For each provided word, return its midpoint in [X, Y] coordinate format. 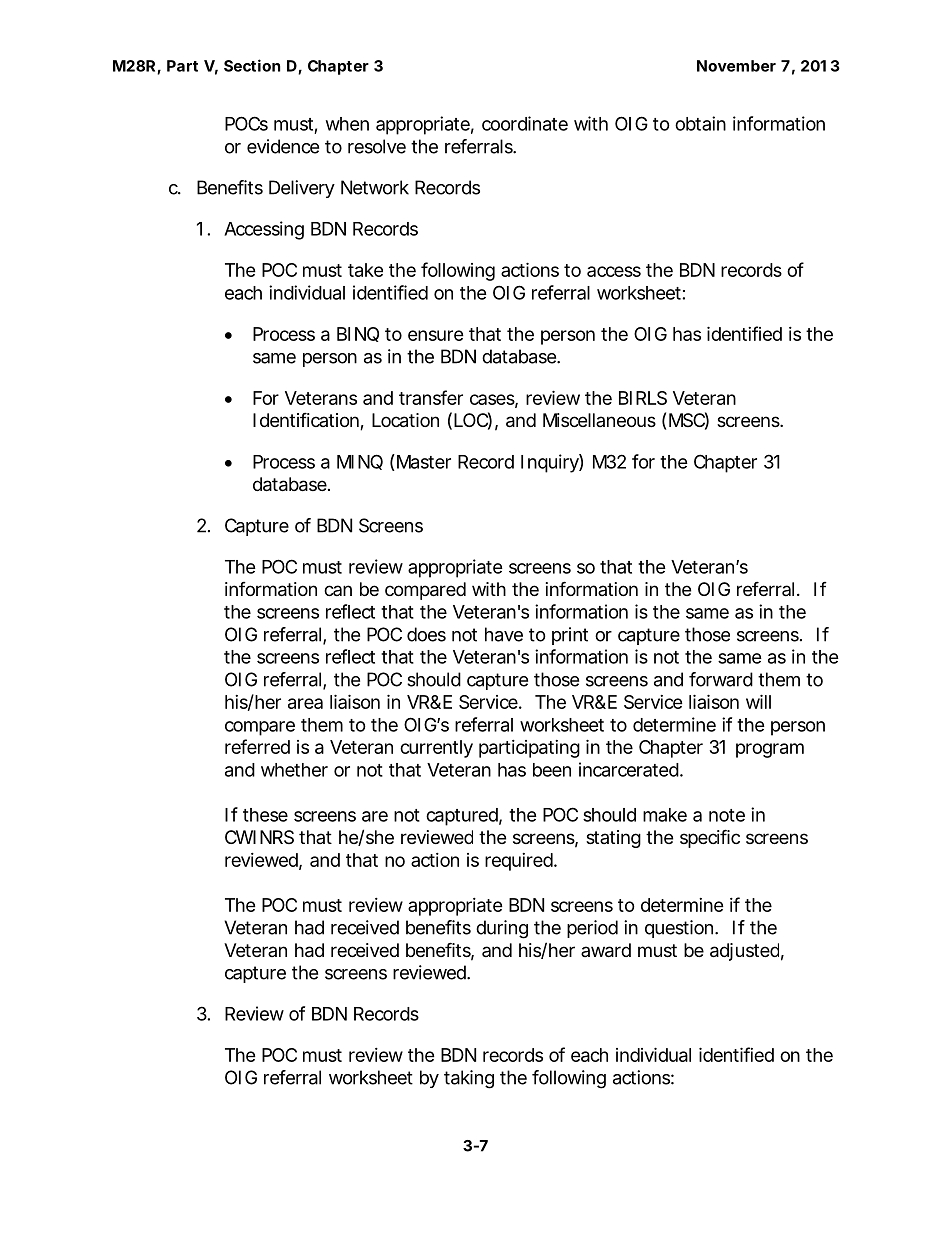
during [502, 929]
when [347, 124]
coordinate [525, 123]
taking [469, 1079]
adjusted [744, 952]
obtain [700, 123]
